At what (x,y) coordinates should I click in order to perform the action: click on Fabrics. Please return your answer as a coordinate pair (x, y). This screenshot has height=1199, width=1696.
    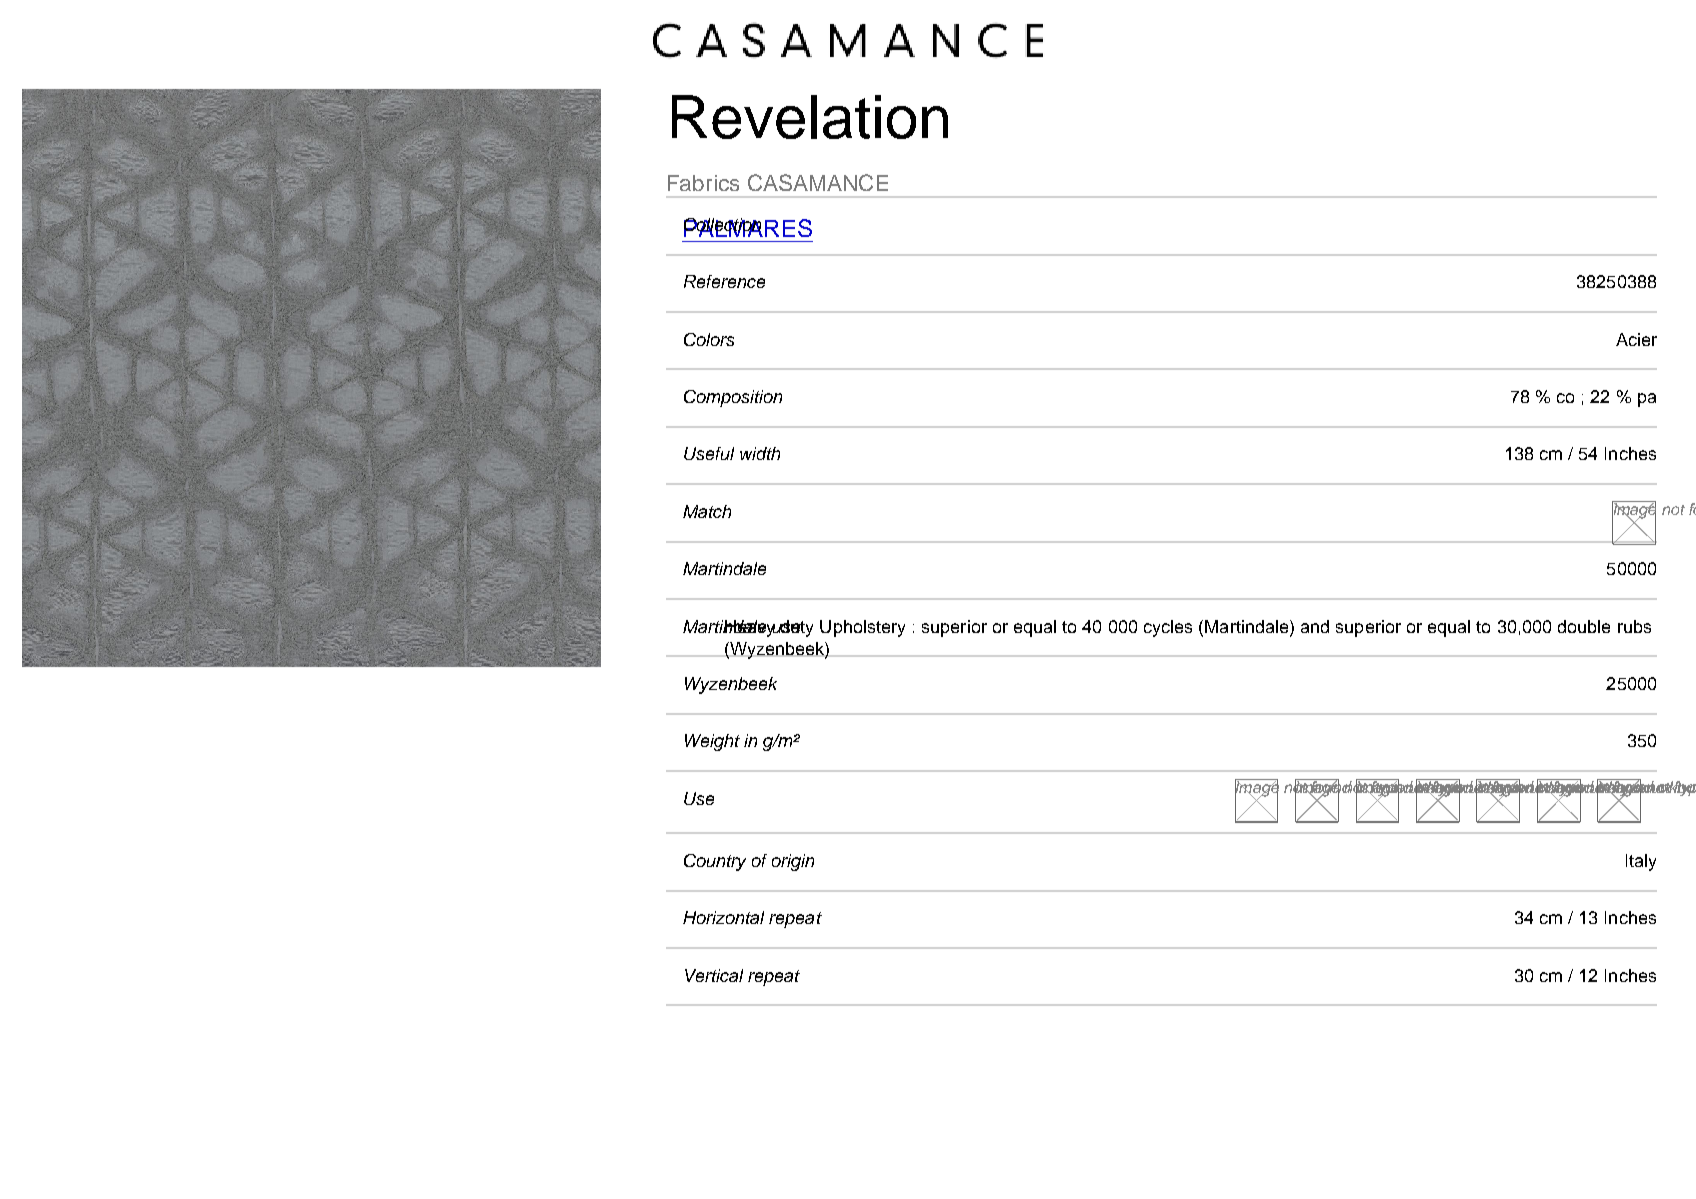
    Looking at the image, I should click on (703, 183).
